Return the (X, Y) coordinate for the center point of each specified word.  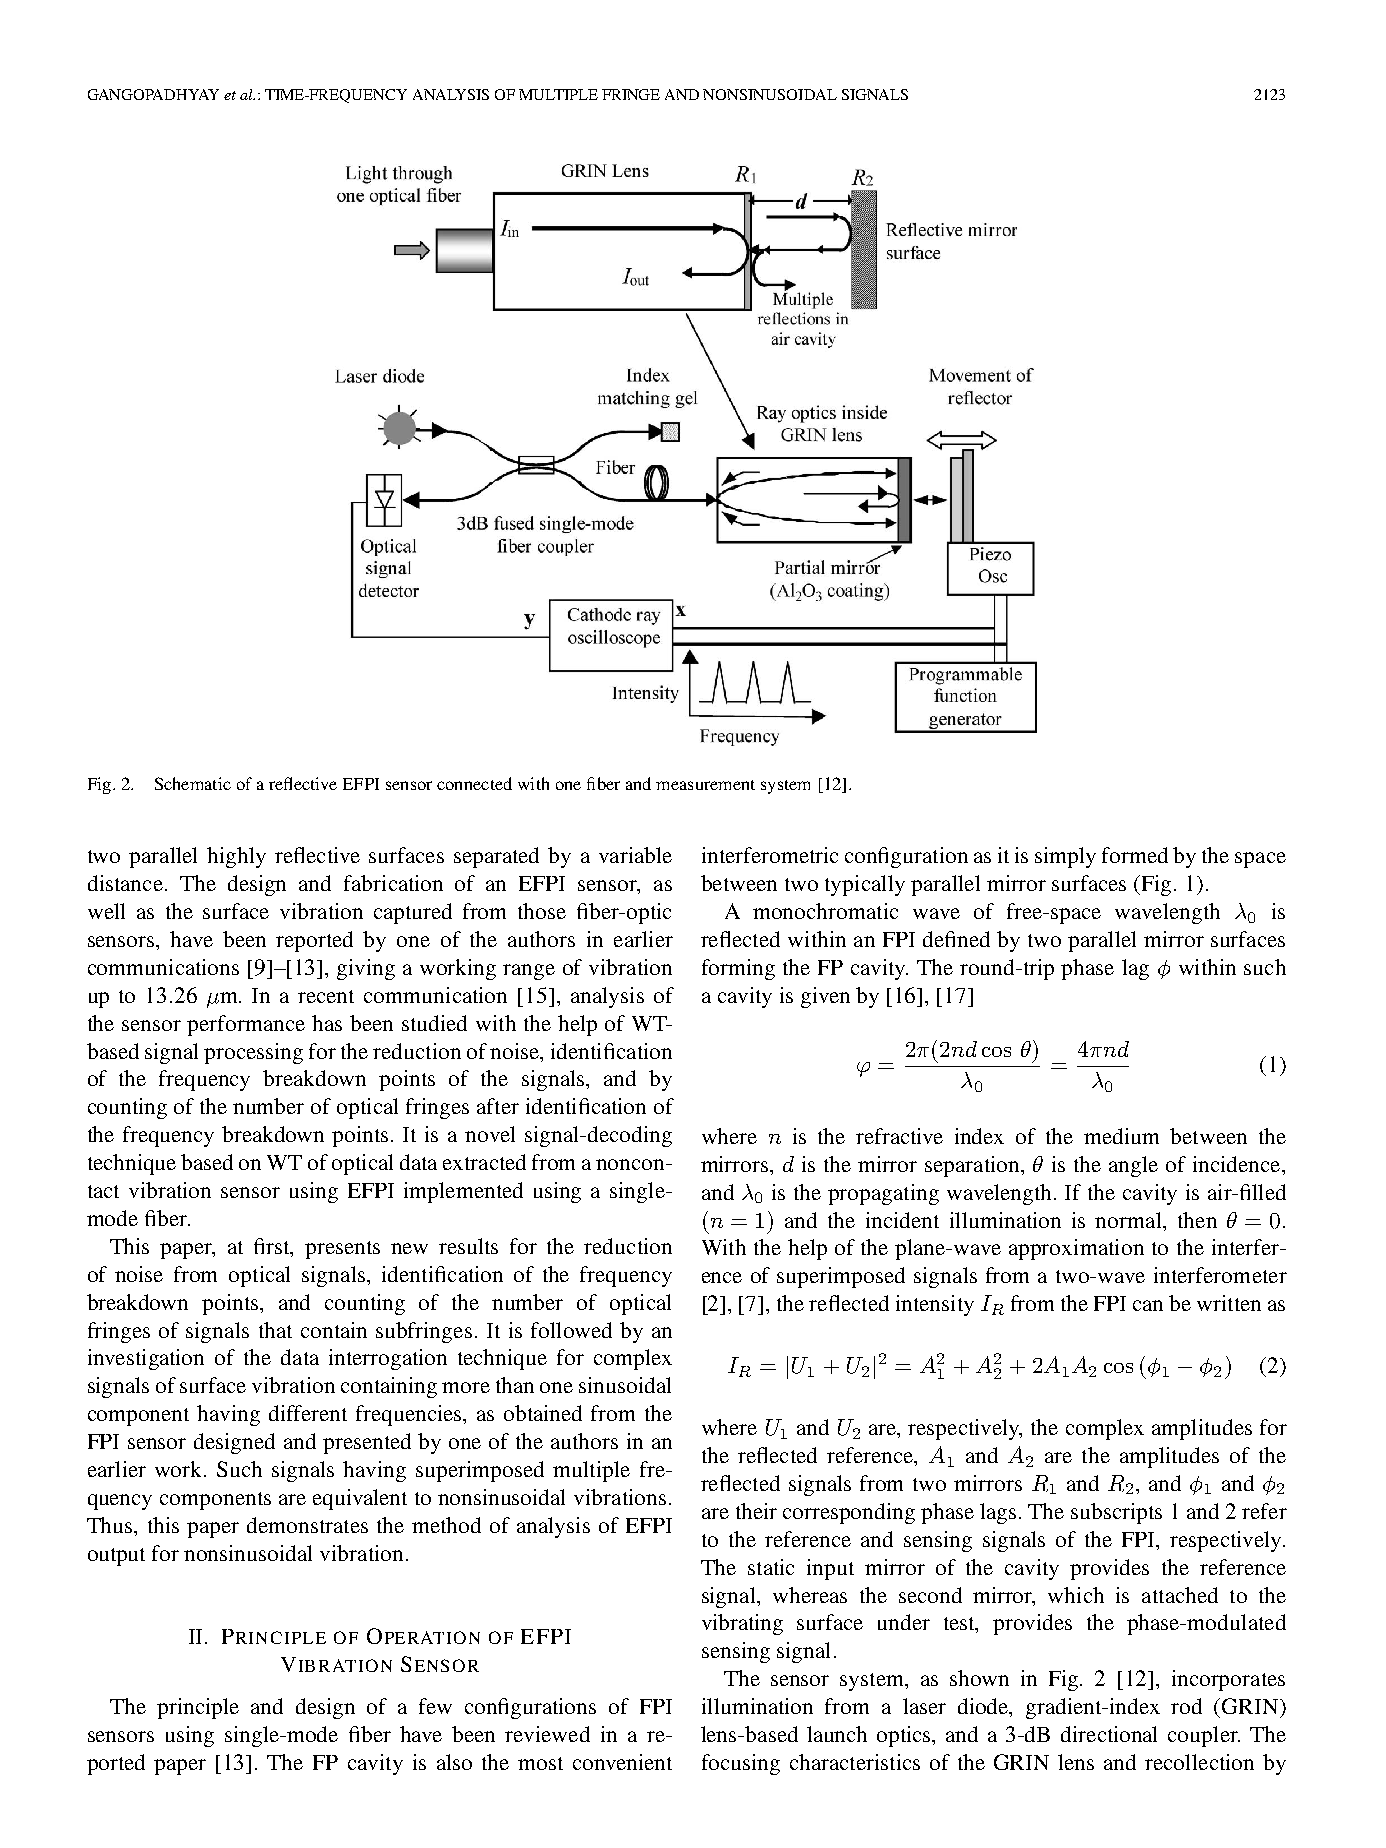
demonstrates (307, 1525)
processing (253, 1053)
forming (738, 969)
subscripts (1116, 1513)
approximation (1076, 1249)
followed (571, 1330)
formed (1135, 855)
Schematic (193, 783)
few (435, 1706)
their (756, 1511)
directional (1109, 1734)
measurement (705, 785)
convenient (622, 1762)
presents (342, 1250)
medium (1121, 1136)
